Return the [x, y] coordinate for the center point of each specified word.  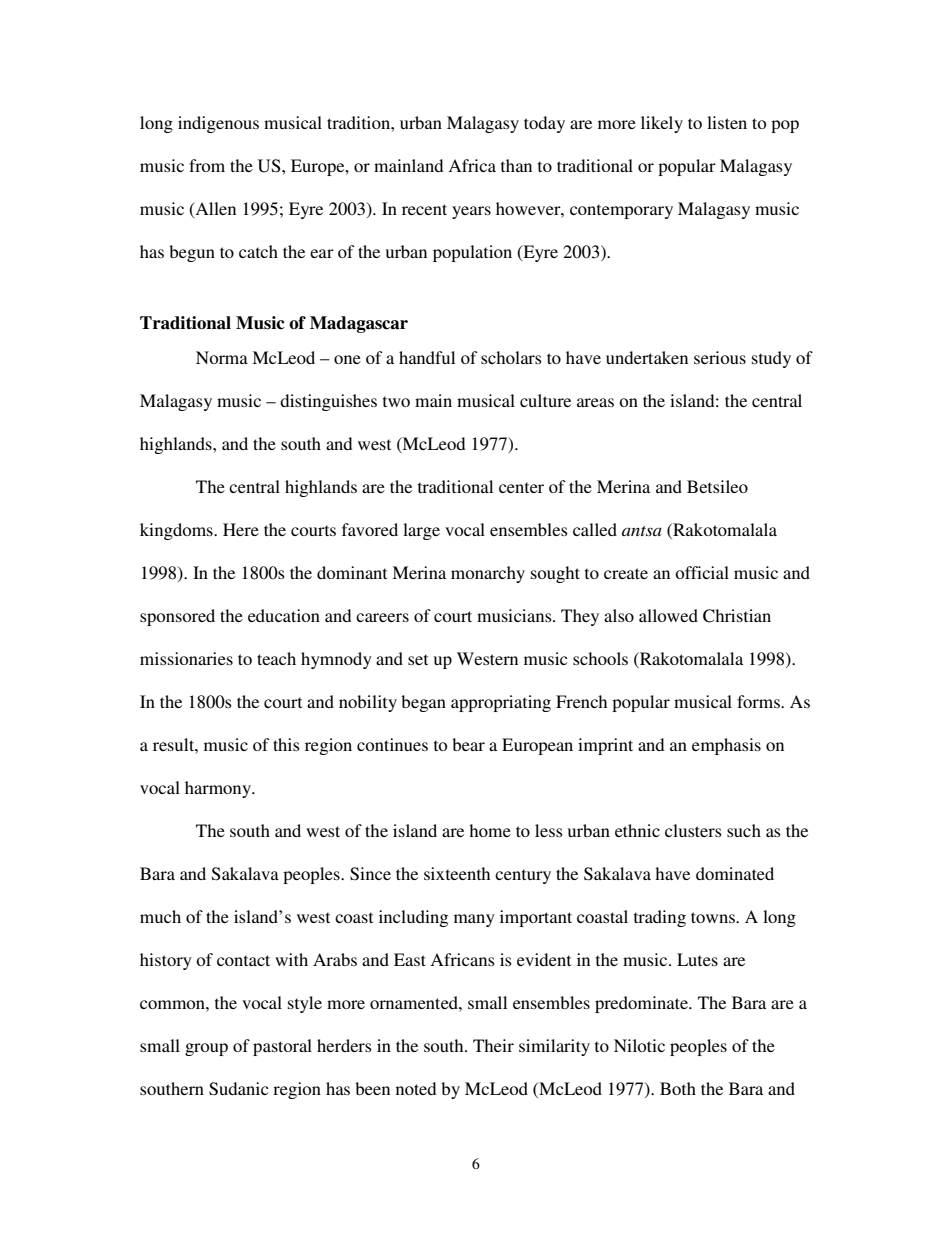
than [516, 165]
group [206, 1049]
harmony [219, 789]
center [521, 487]
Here [241, 529]
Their [493, 1045]
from [207, 165]
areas [595, 402]
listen [727, 122]
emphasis [726, 746]
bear [468, 744]
